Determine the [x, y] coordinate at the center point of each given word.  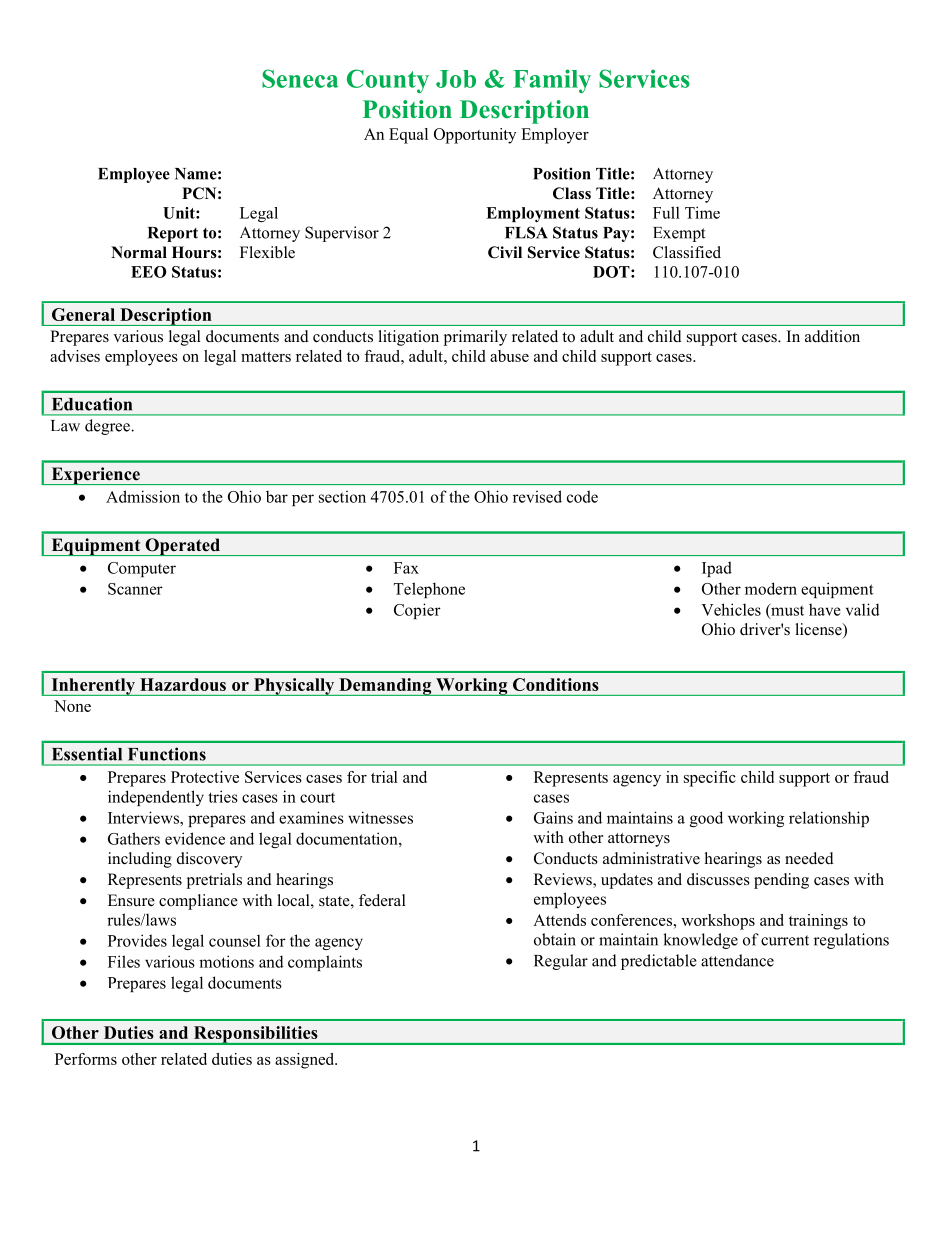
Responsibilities [256, 1035]
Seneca [300, 78]
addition [832, 336]
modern [771, 588]
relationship [829, 819]
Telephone [429, 590]
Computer [142, 569]
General [83, 314]
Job [456, 79]
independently [156, 798]
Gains [553, 817]
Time [702, 212]
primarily [475, 338]
